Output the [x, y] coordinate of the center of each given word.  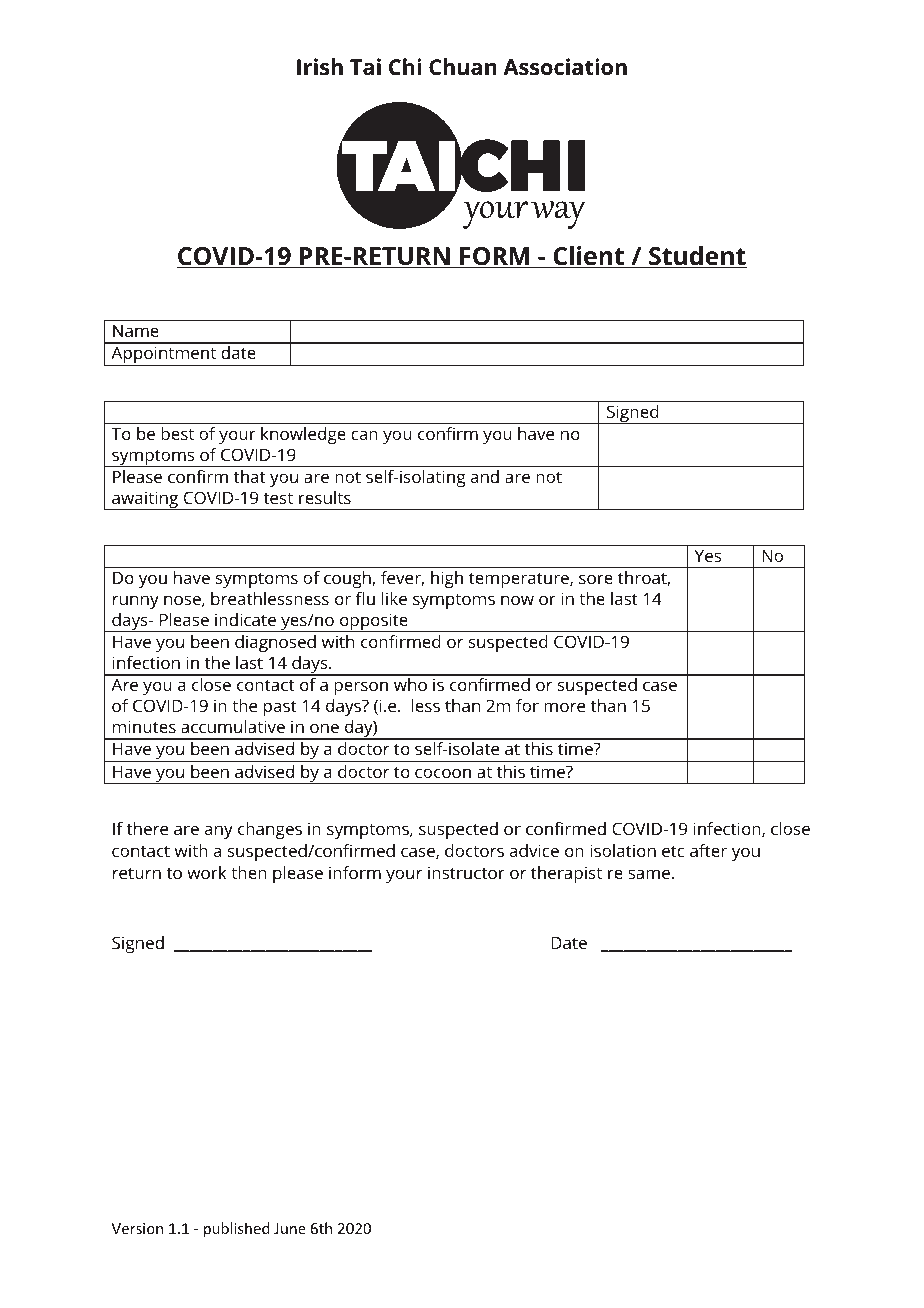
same [649, 874]
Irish [320, 67]
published [237, 1229]
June [290, 1228]
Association [565, 67]
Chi [405, 66]
